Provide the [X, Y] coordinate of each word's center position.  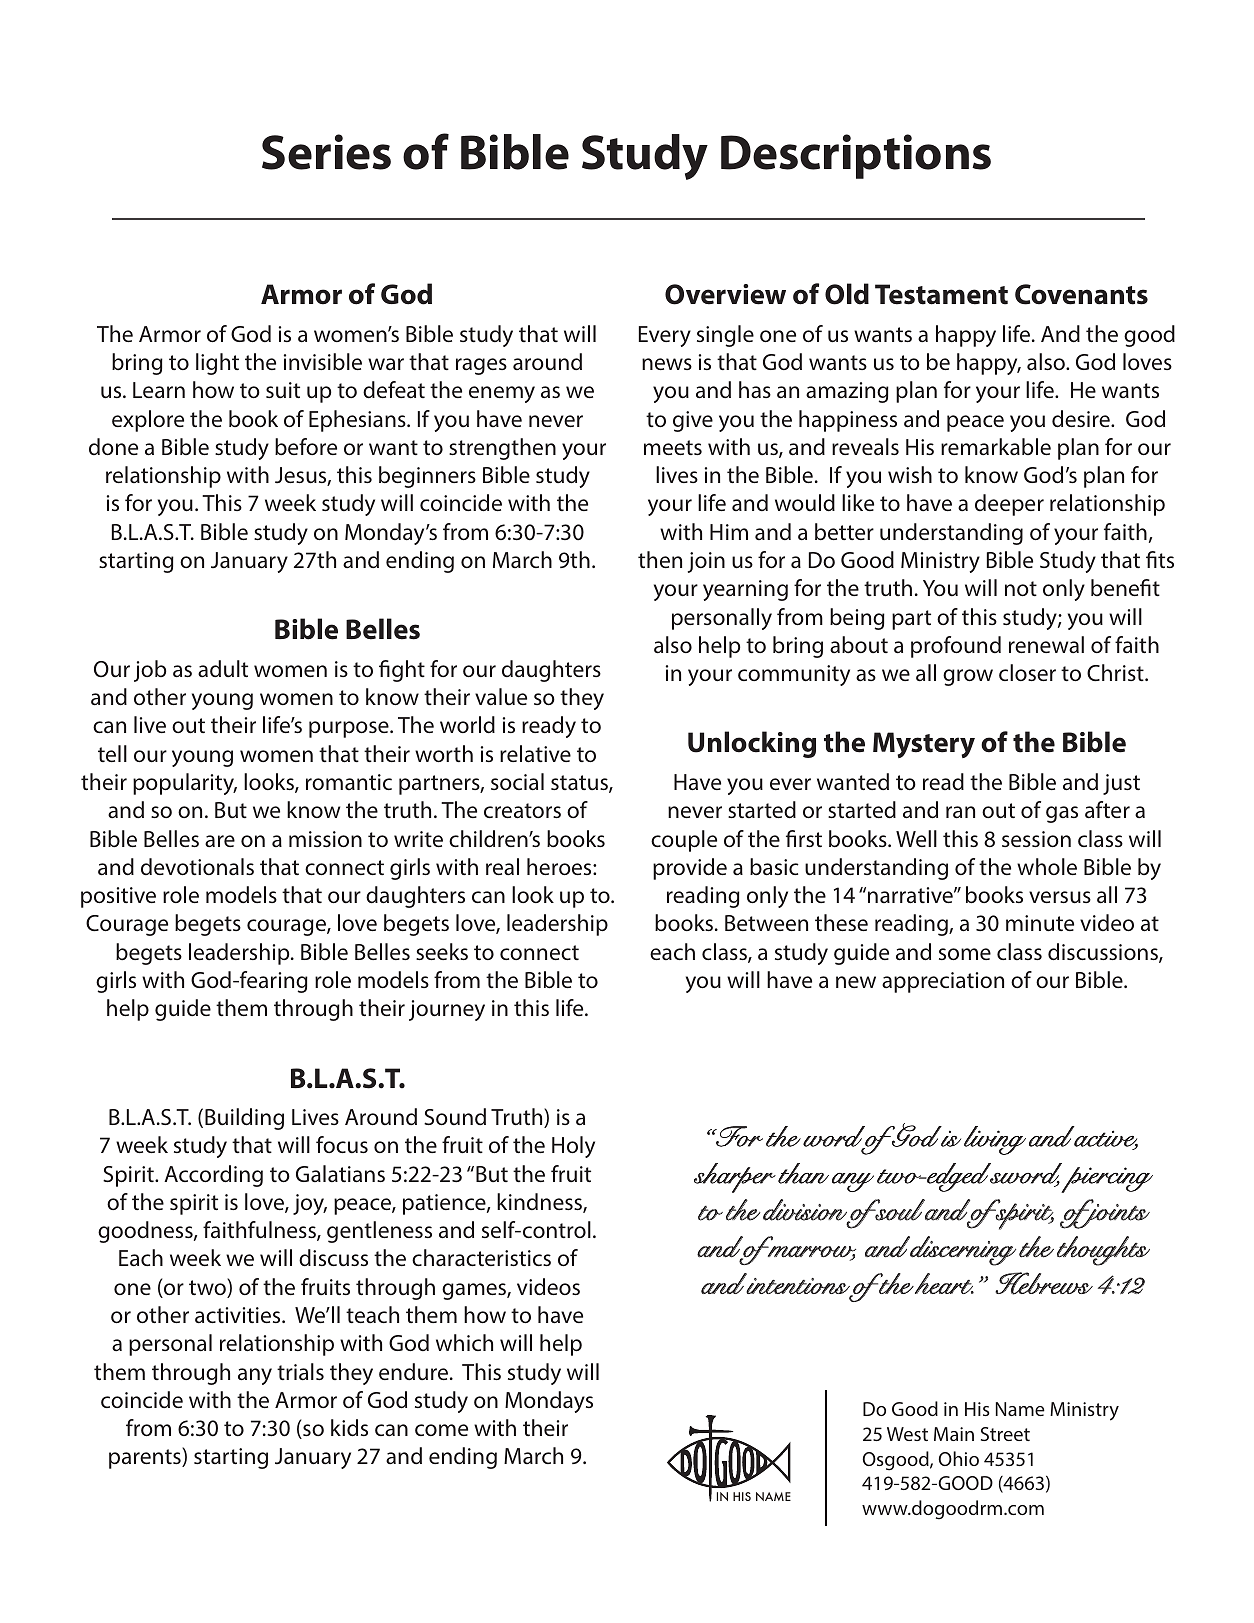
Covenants [1081, 294]
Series [326, 152]
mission [325, 839]
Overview [725, 294]
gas [1062, 814]
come [441, 1430]
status [580, 784]
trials [300, 1372]
